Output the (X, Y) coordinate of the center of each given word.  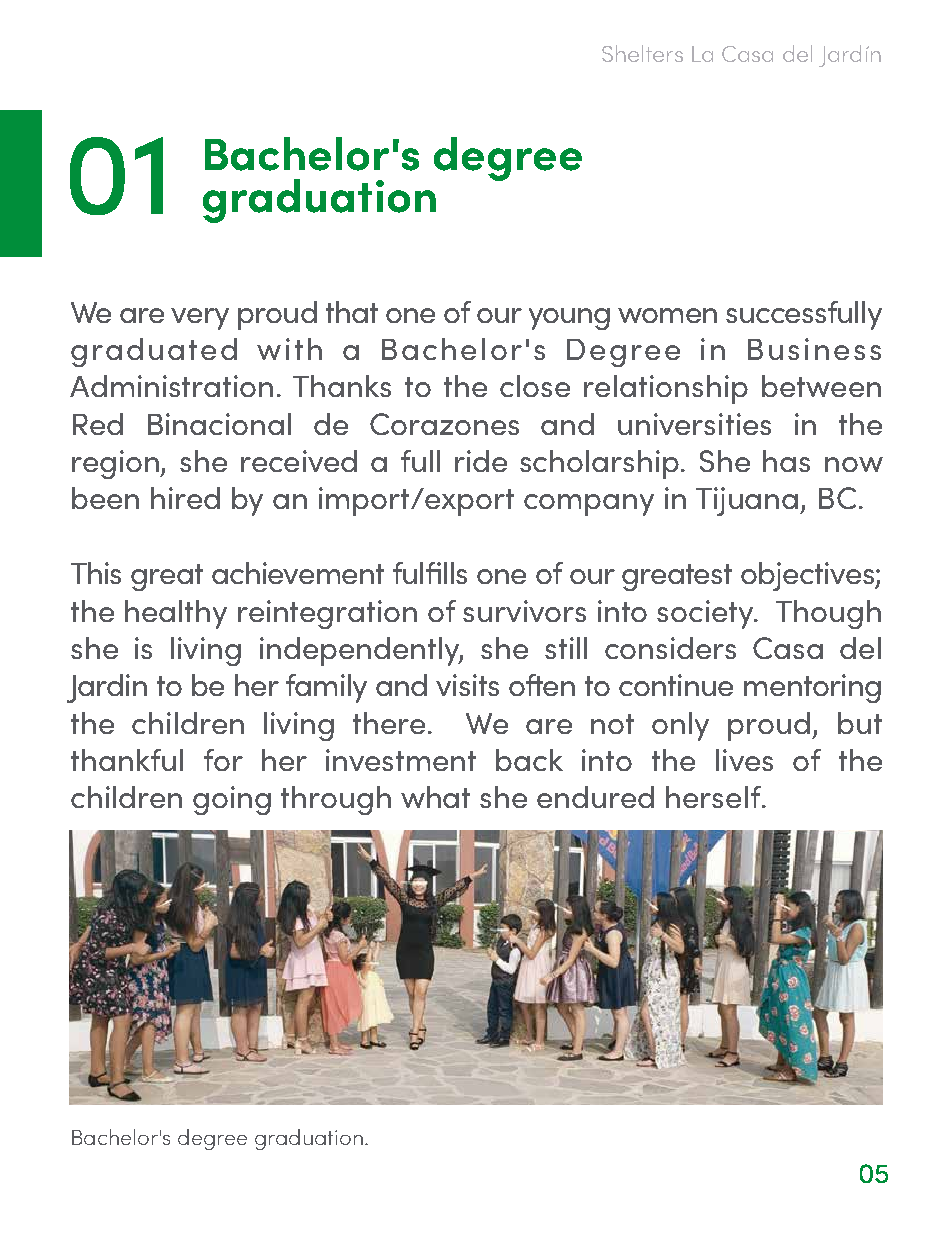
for (223, 760)
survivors (524, 611)
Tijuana (748, 501)
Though (828, 614)
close (535, 386)
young (569, 319)
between (821, 386)
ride (481, 461)
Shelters (642, 53)
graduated (154, 352)
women (667, 315)
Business (814, 349)
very (200, 319)
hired (185, 498)
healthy (176, 614)
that (352, 312)
